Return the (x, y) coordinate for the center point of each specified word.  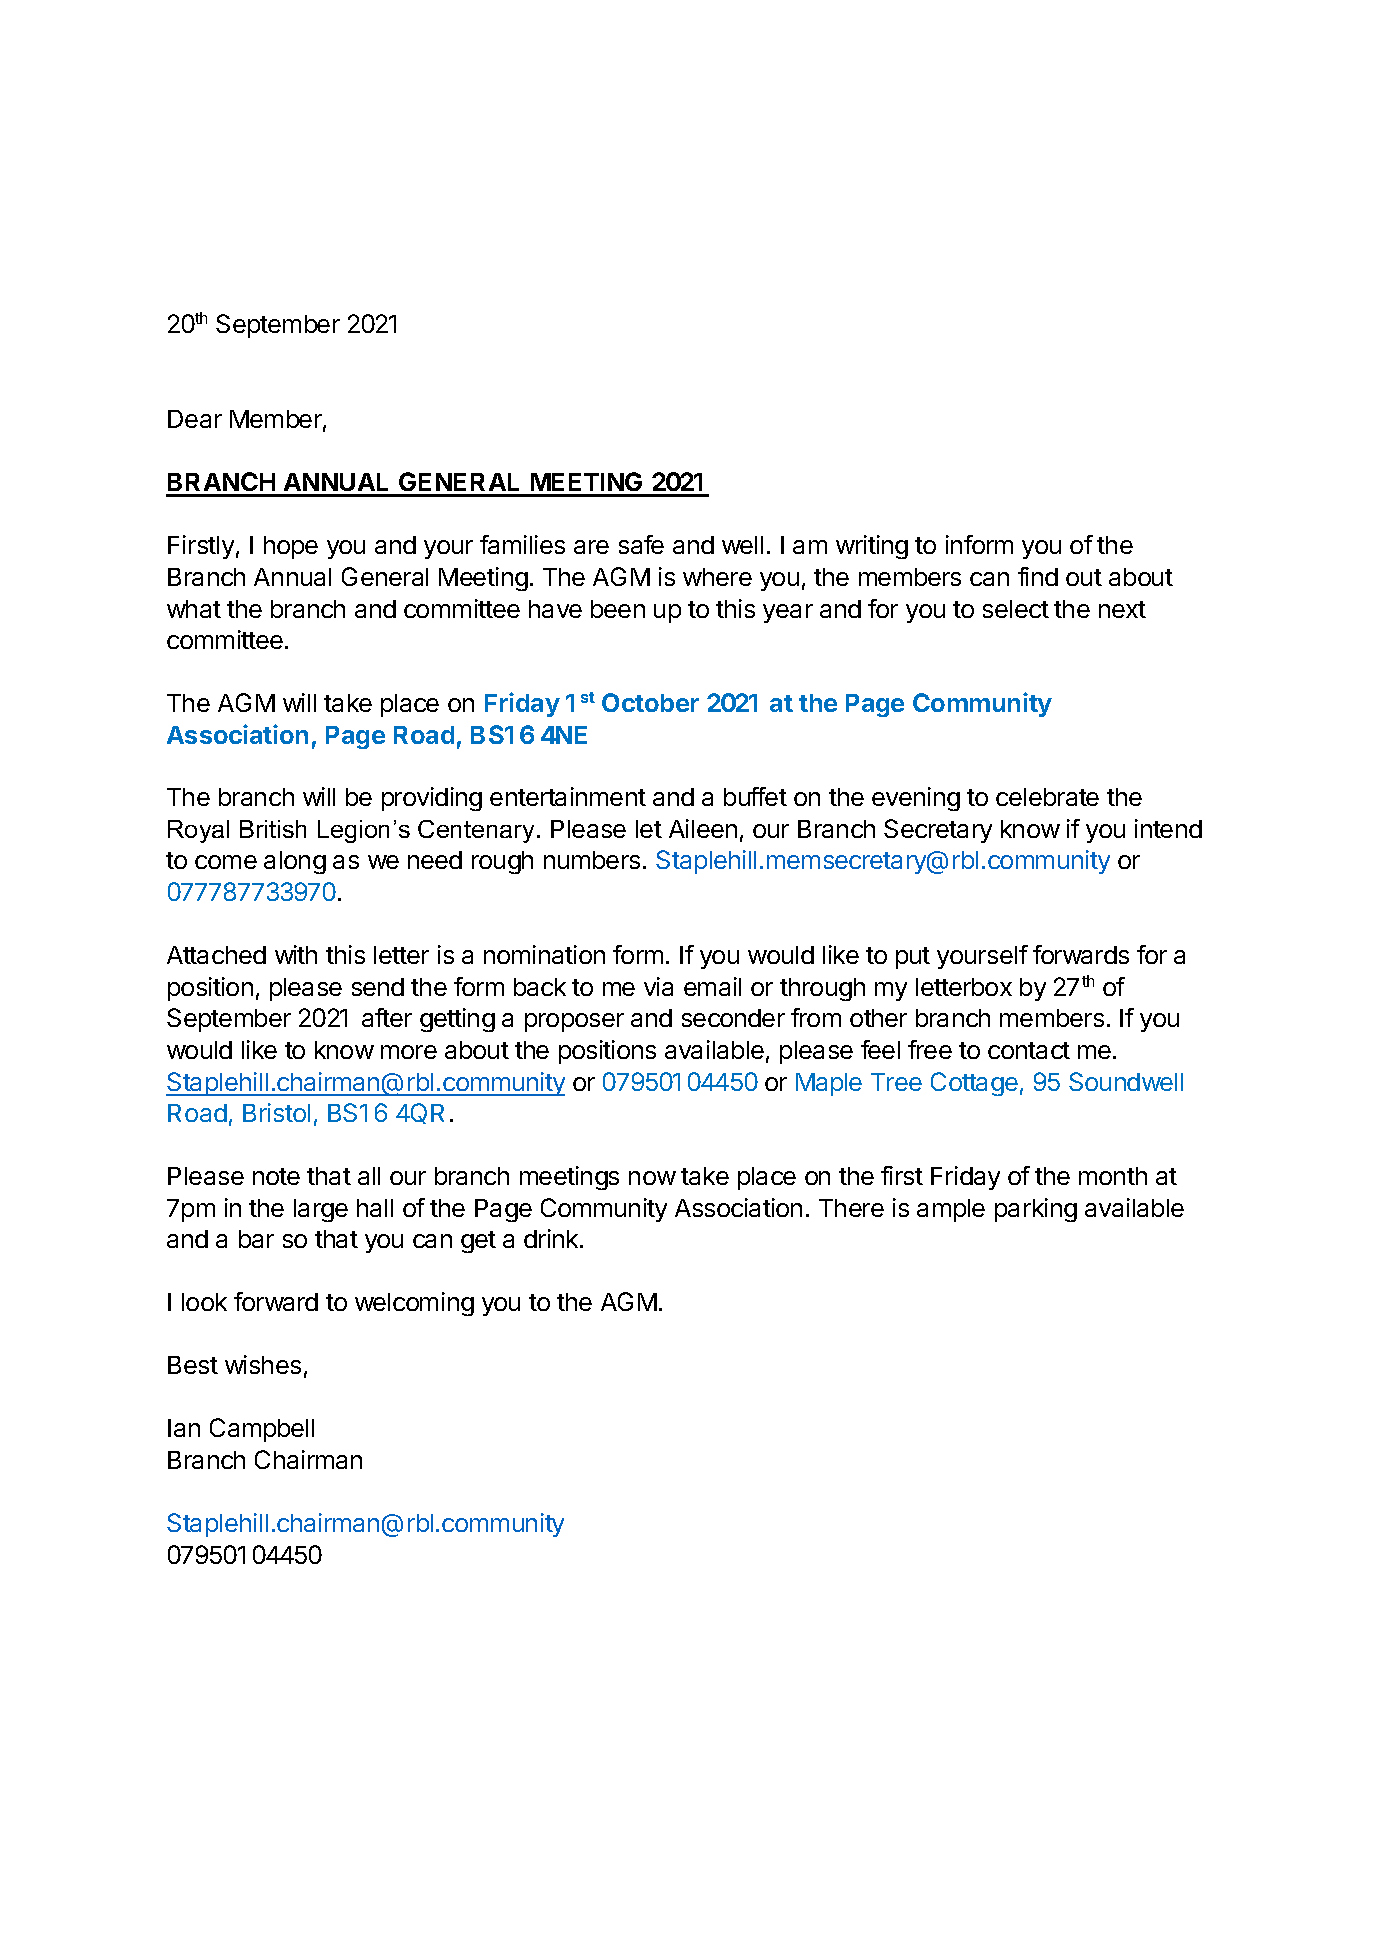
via (658, 986)
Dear (195, 419)
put (913, 958)
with (296, 954)
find (1038, 576)
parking (1036, 1210)
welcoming (414, 1304)
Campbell (262, 1430)
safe (641, 544)
